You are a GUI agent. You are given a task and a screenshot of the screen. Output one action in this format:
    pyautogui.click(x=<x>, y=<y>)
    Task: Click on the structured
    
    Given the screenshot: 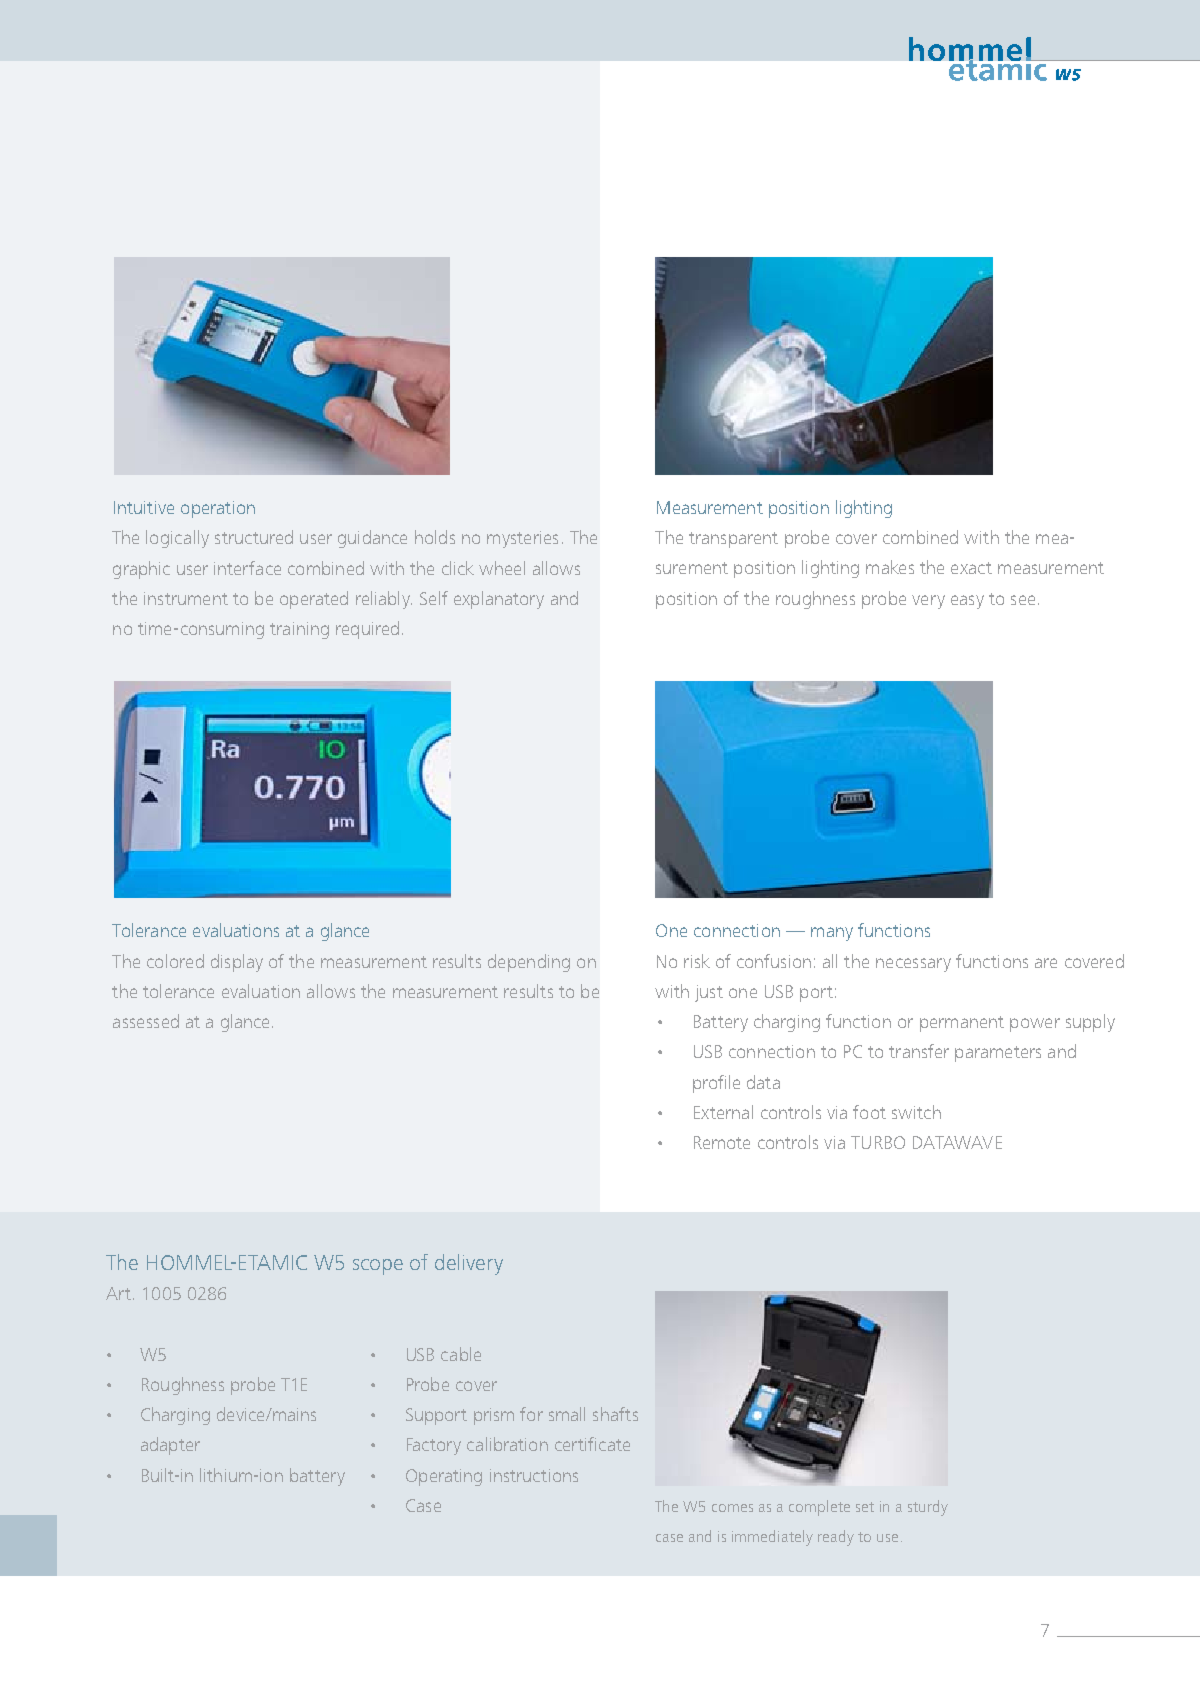 What is the action you would take?
    pyautogui.click(x=254, y=537)
